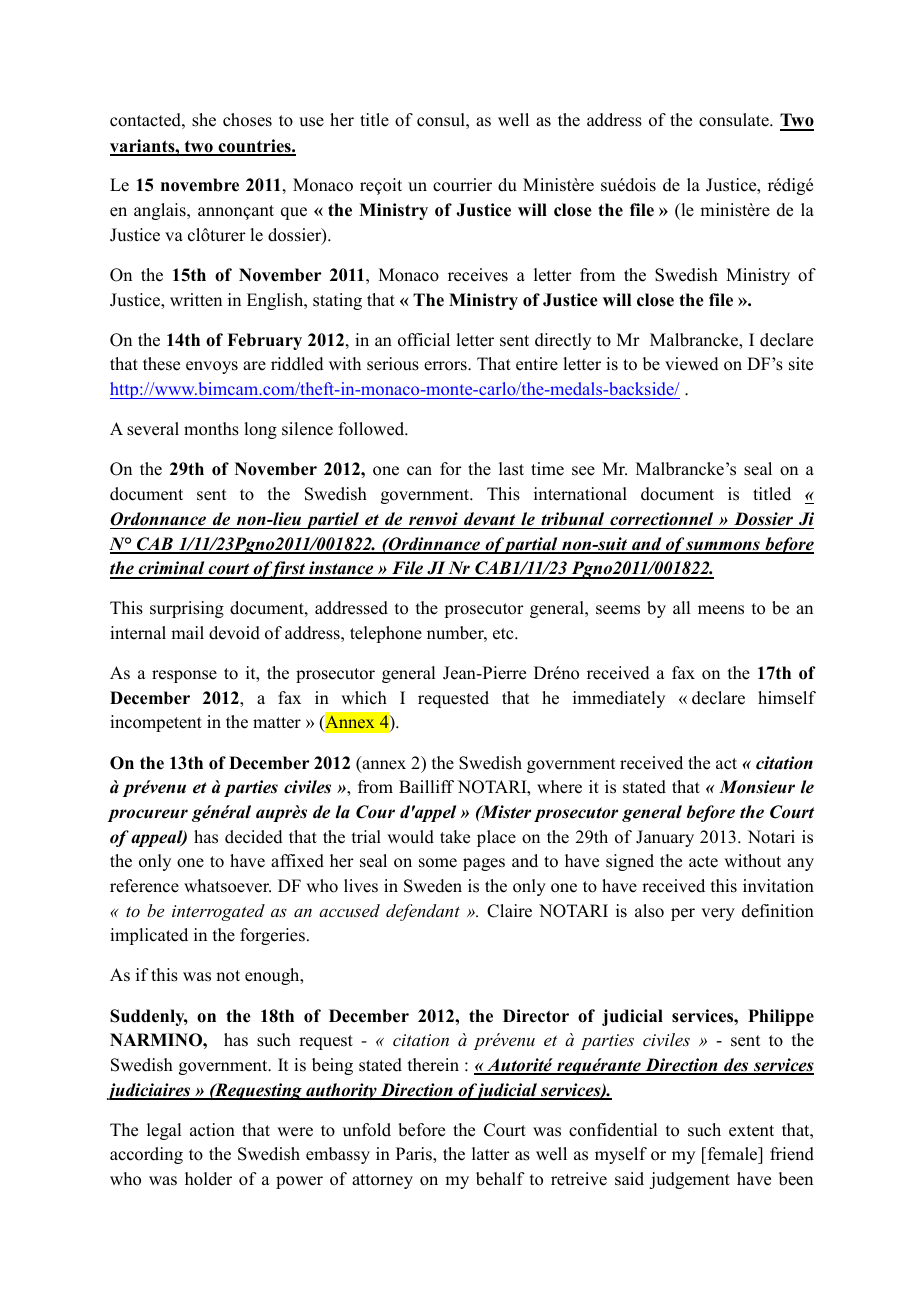  What do you see at coordinates (204, 120) in the document?
I see `she` at bounding box center [204, 120].
